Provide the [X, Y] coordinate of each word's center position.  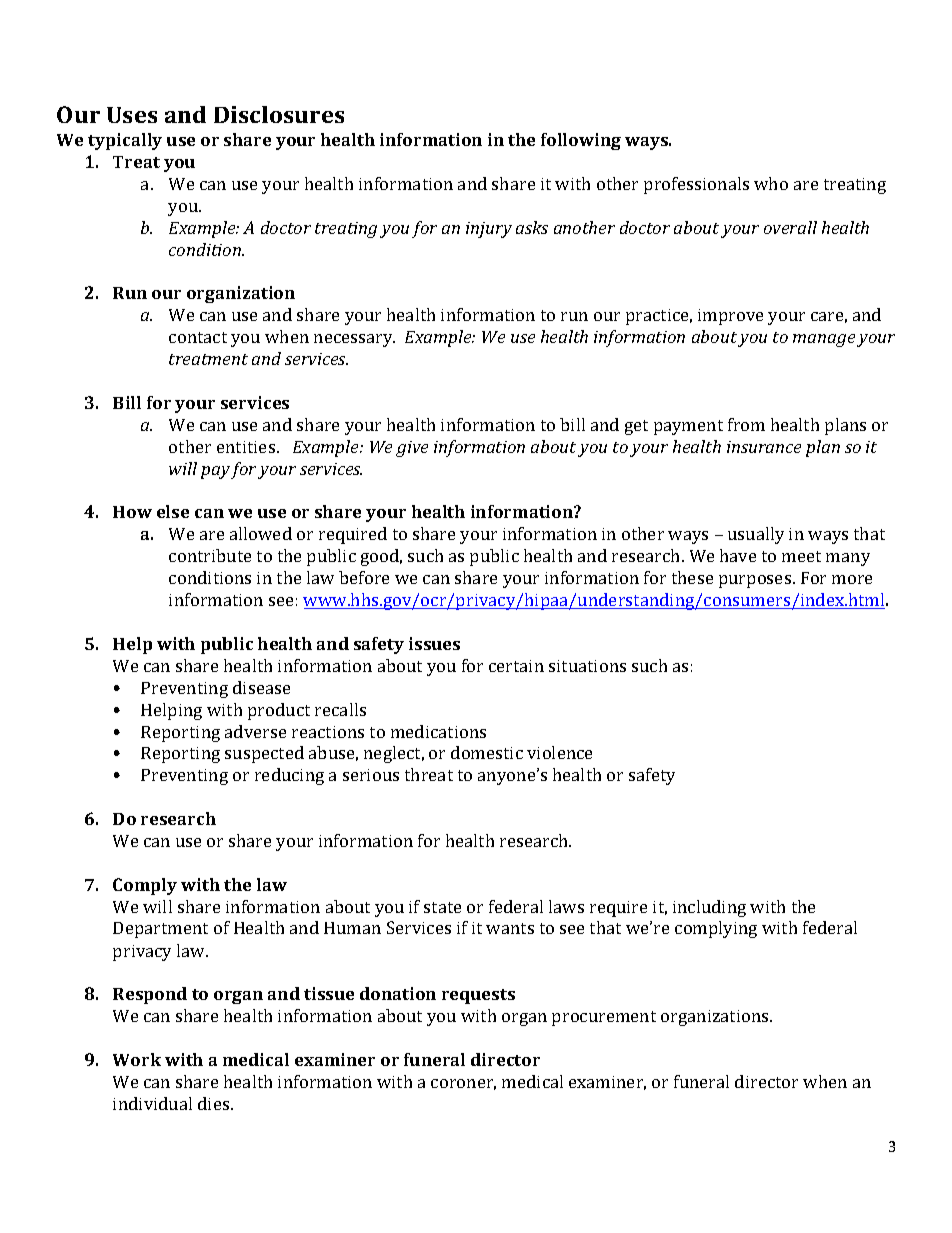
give [412, 449]
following [581, 141]
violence [559, 752]
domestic [487, 752]
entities [247, 447]
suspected [264, 754]
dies [215, 1103]
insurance [764, 447]
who [771, 183]
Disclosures [279, 114]
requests [478, 996]
